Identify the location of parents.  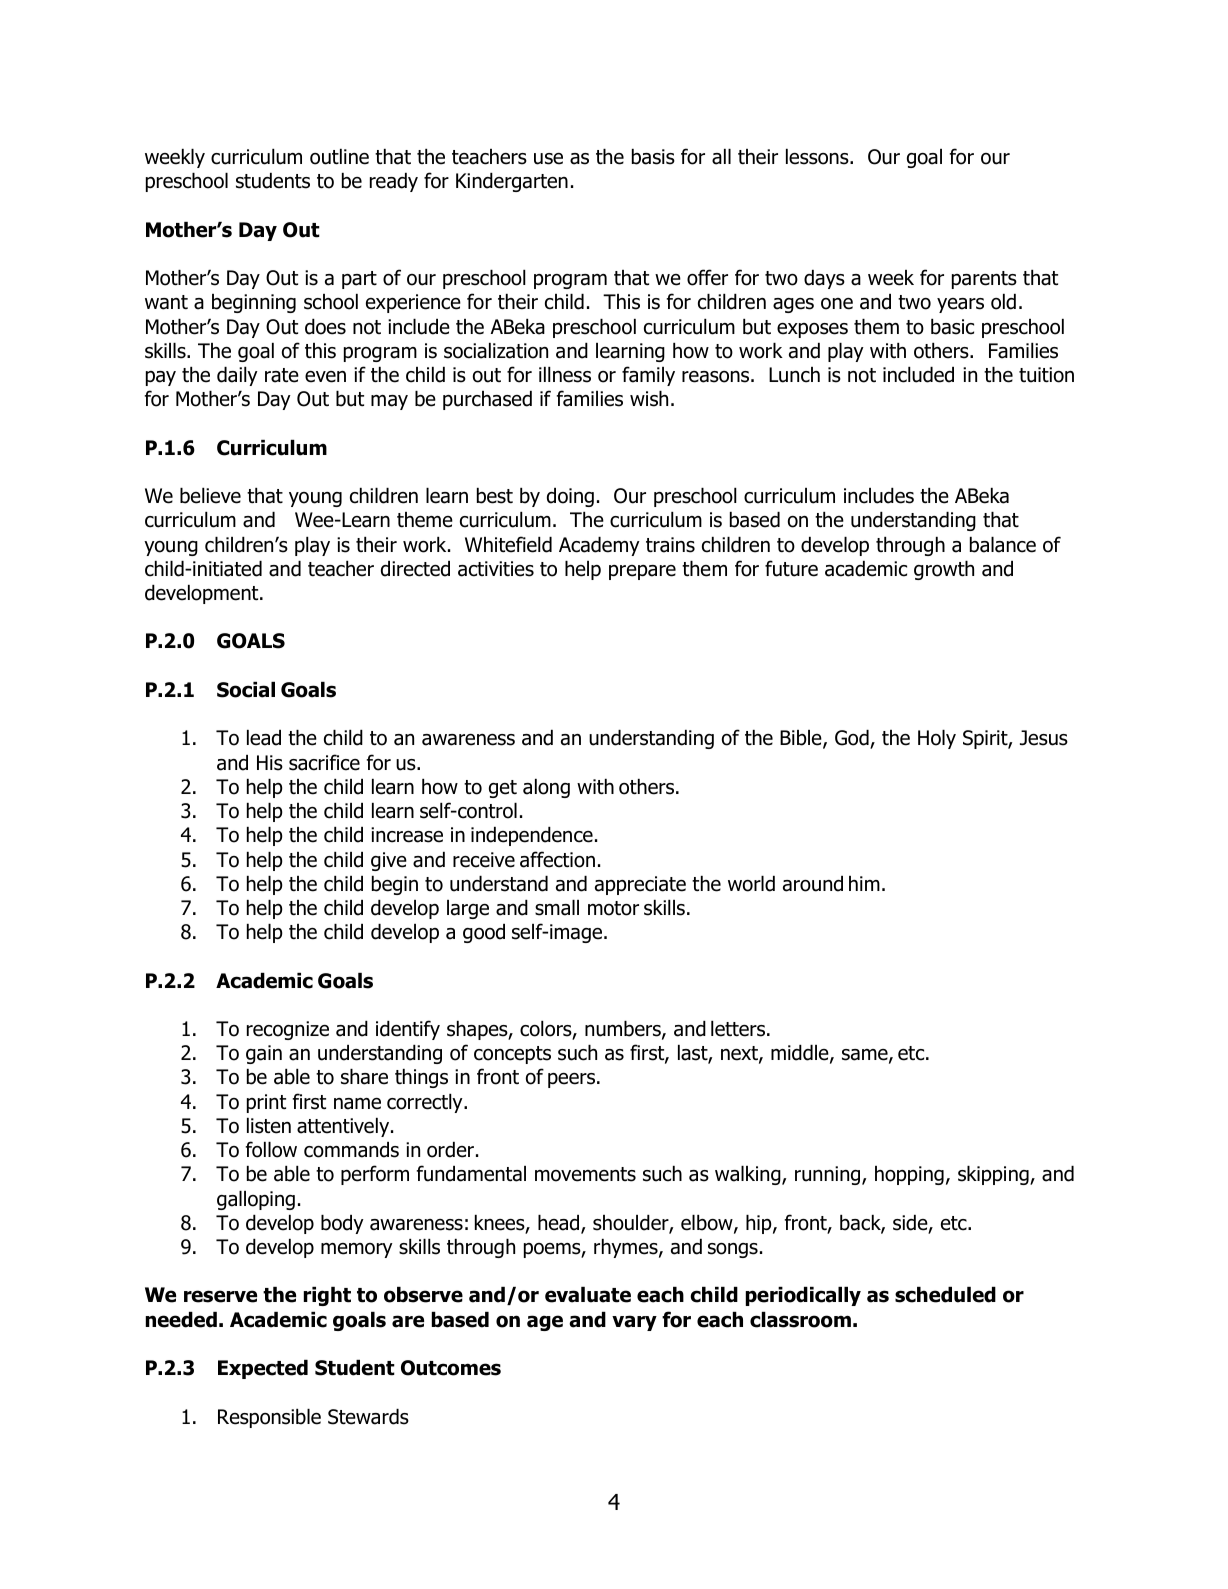
(984, 280).
